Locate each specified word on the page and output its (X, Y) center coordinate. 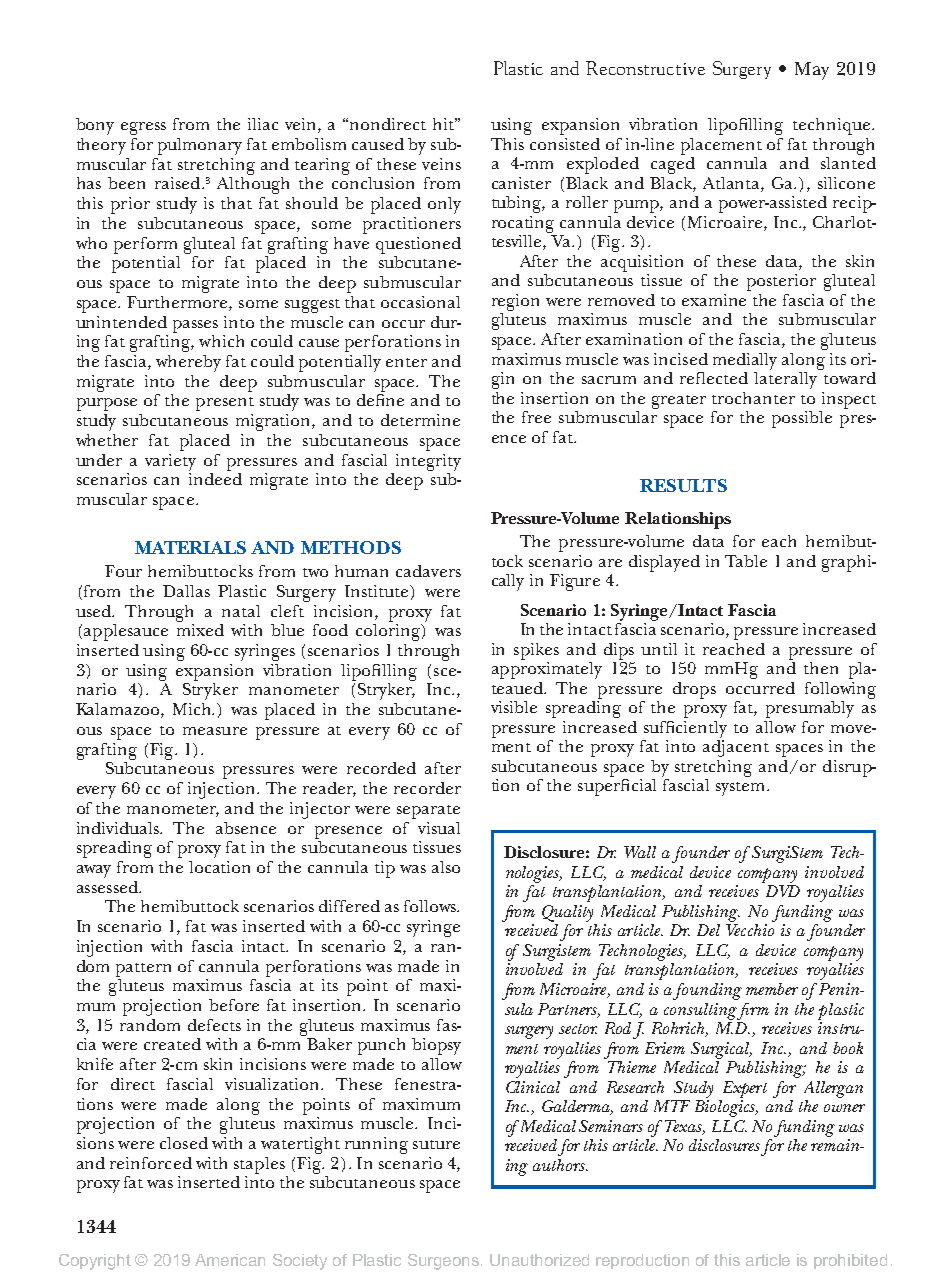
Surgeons (445, 1262)
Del (708, 930)
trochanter (753, 398)
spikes (536, 651)
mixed (200, 630)
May (812, 71)
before (234, 1005)
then (821, 668)
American (230, 1260)
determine (420, 420)
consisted (565, 144)
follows (431, 906)
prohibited (850, 1261)
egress (143, 128)
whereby (188, 363)
